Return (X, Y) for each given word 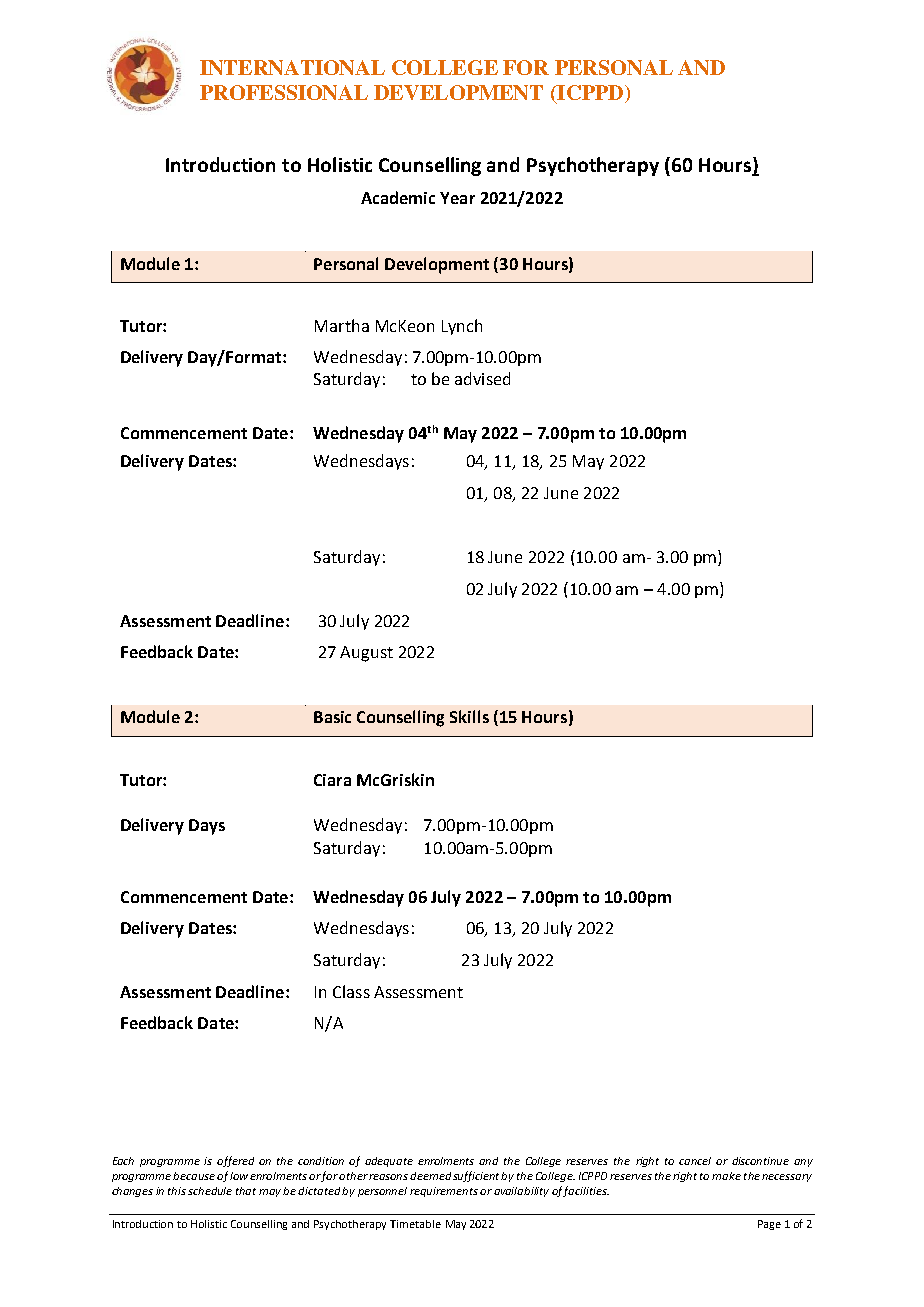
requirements (444, 1192)
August (366, 654)
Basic (332, 717)
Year (457, 198)
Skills (469, 716)
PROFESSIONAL (284, 92)
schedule (210, 1191)
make (726, 1176)
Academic (398, 197)
